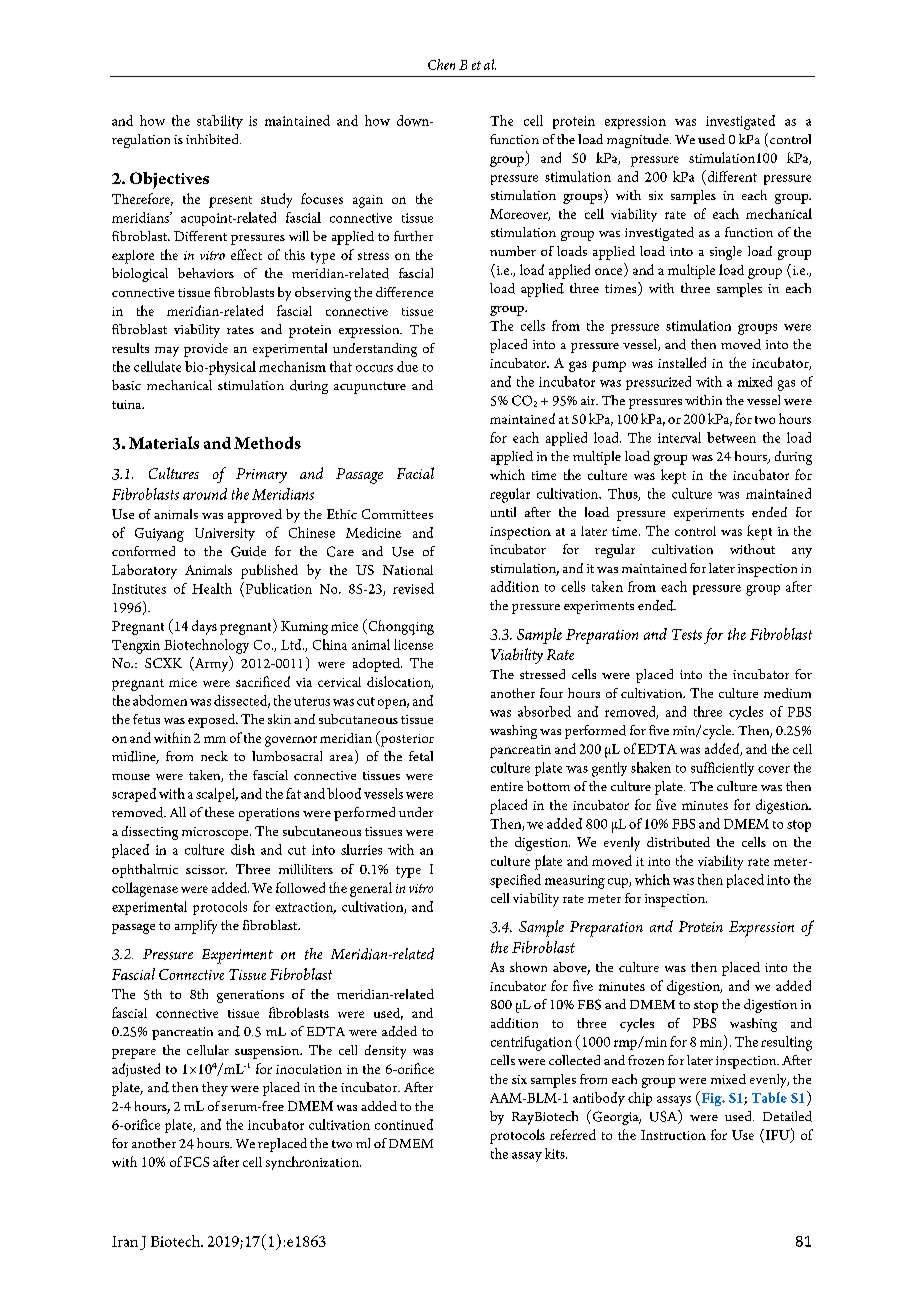  Describe the element at coordinates (678, 842) in the page. I see `distributed` at that location.
